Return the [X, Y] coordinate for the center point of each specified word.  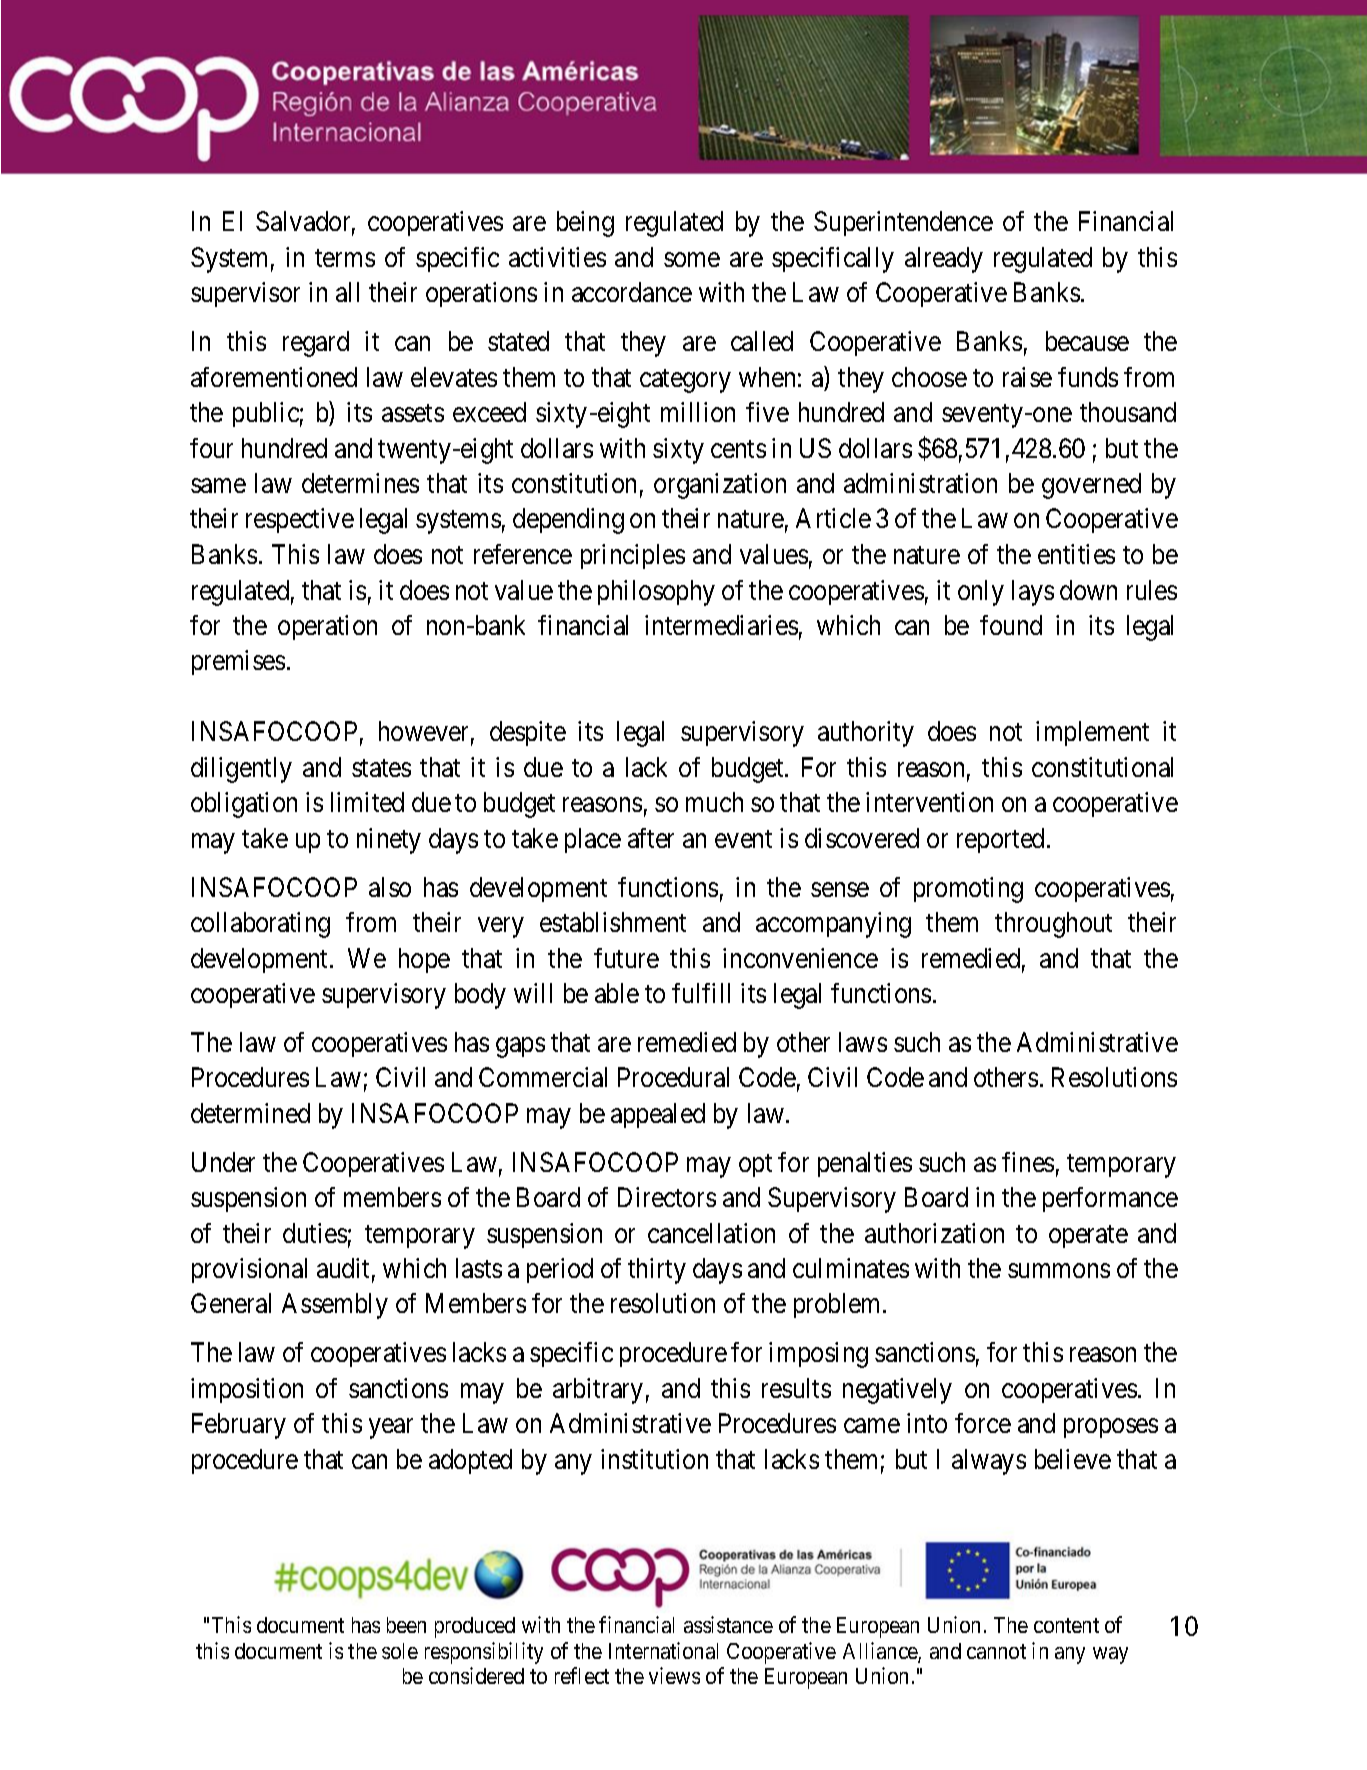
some [692, 259]
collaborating [260, 925]
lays [1033, 593]
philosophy [656, 593]
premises [238, 662]
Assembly [335, 1306]
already [944, 260]
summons [1059, 1271]
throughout [1053, 925]
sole [400, 1651]
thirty [657, 1271]
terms [345, 258]
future [626, 958]
